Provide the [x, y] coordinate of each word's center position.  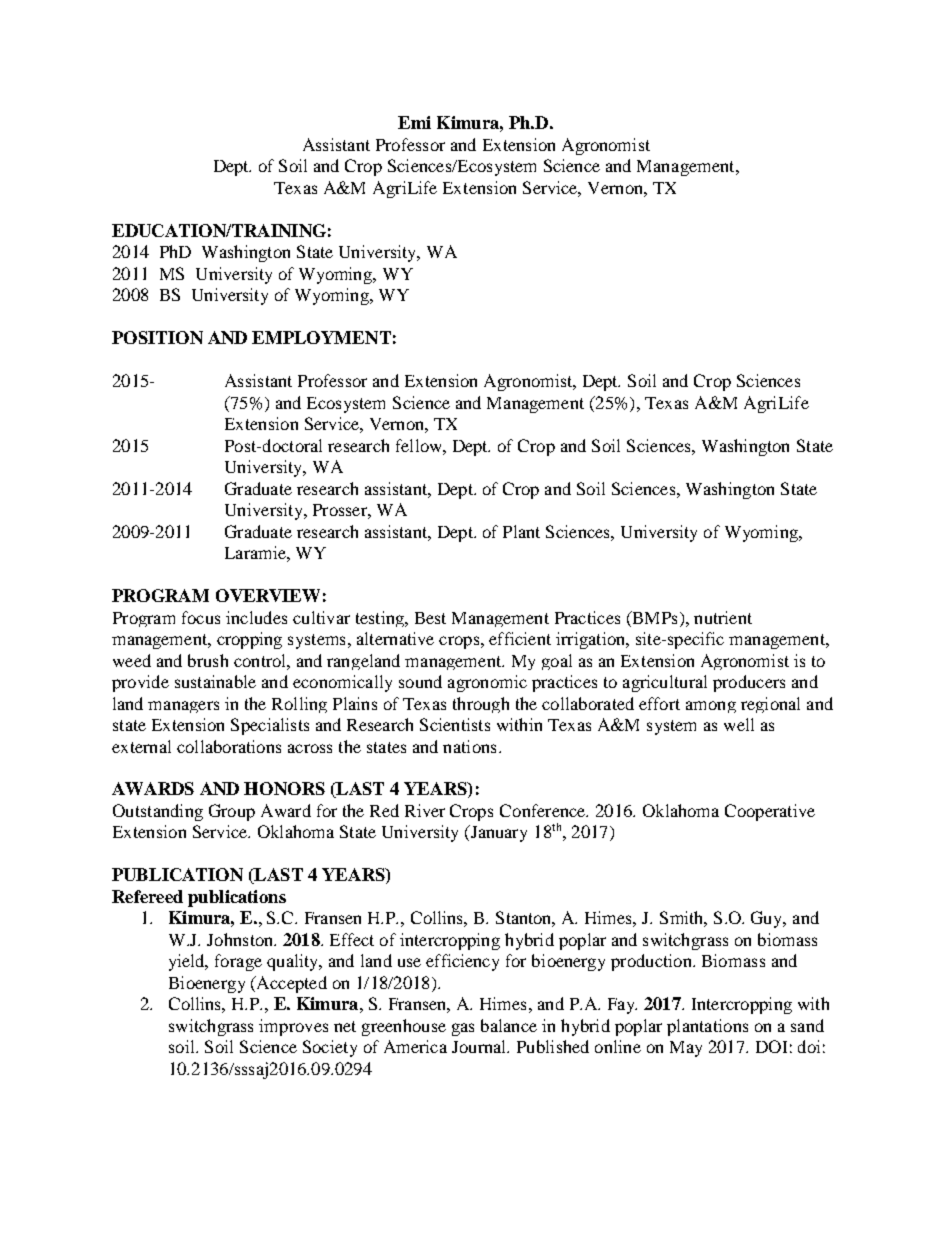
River [425, 810]
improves [293, 1027]
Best [430, 618]
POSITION [157, 337]
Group [232, 812]
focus [201, 617]
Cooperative [770, 812]
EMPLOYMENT [321, 337]
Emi [414, 122]
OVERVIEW [268, 595]
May [686, 1049]
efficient [520, 638]
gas [463, 1029]
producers [749, 683]
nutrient [723, 617]
